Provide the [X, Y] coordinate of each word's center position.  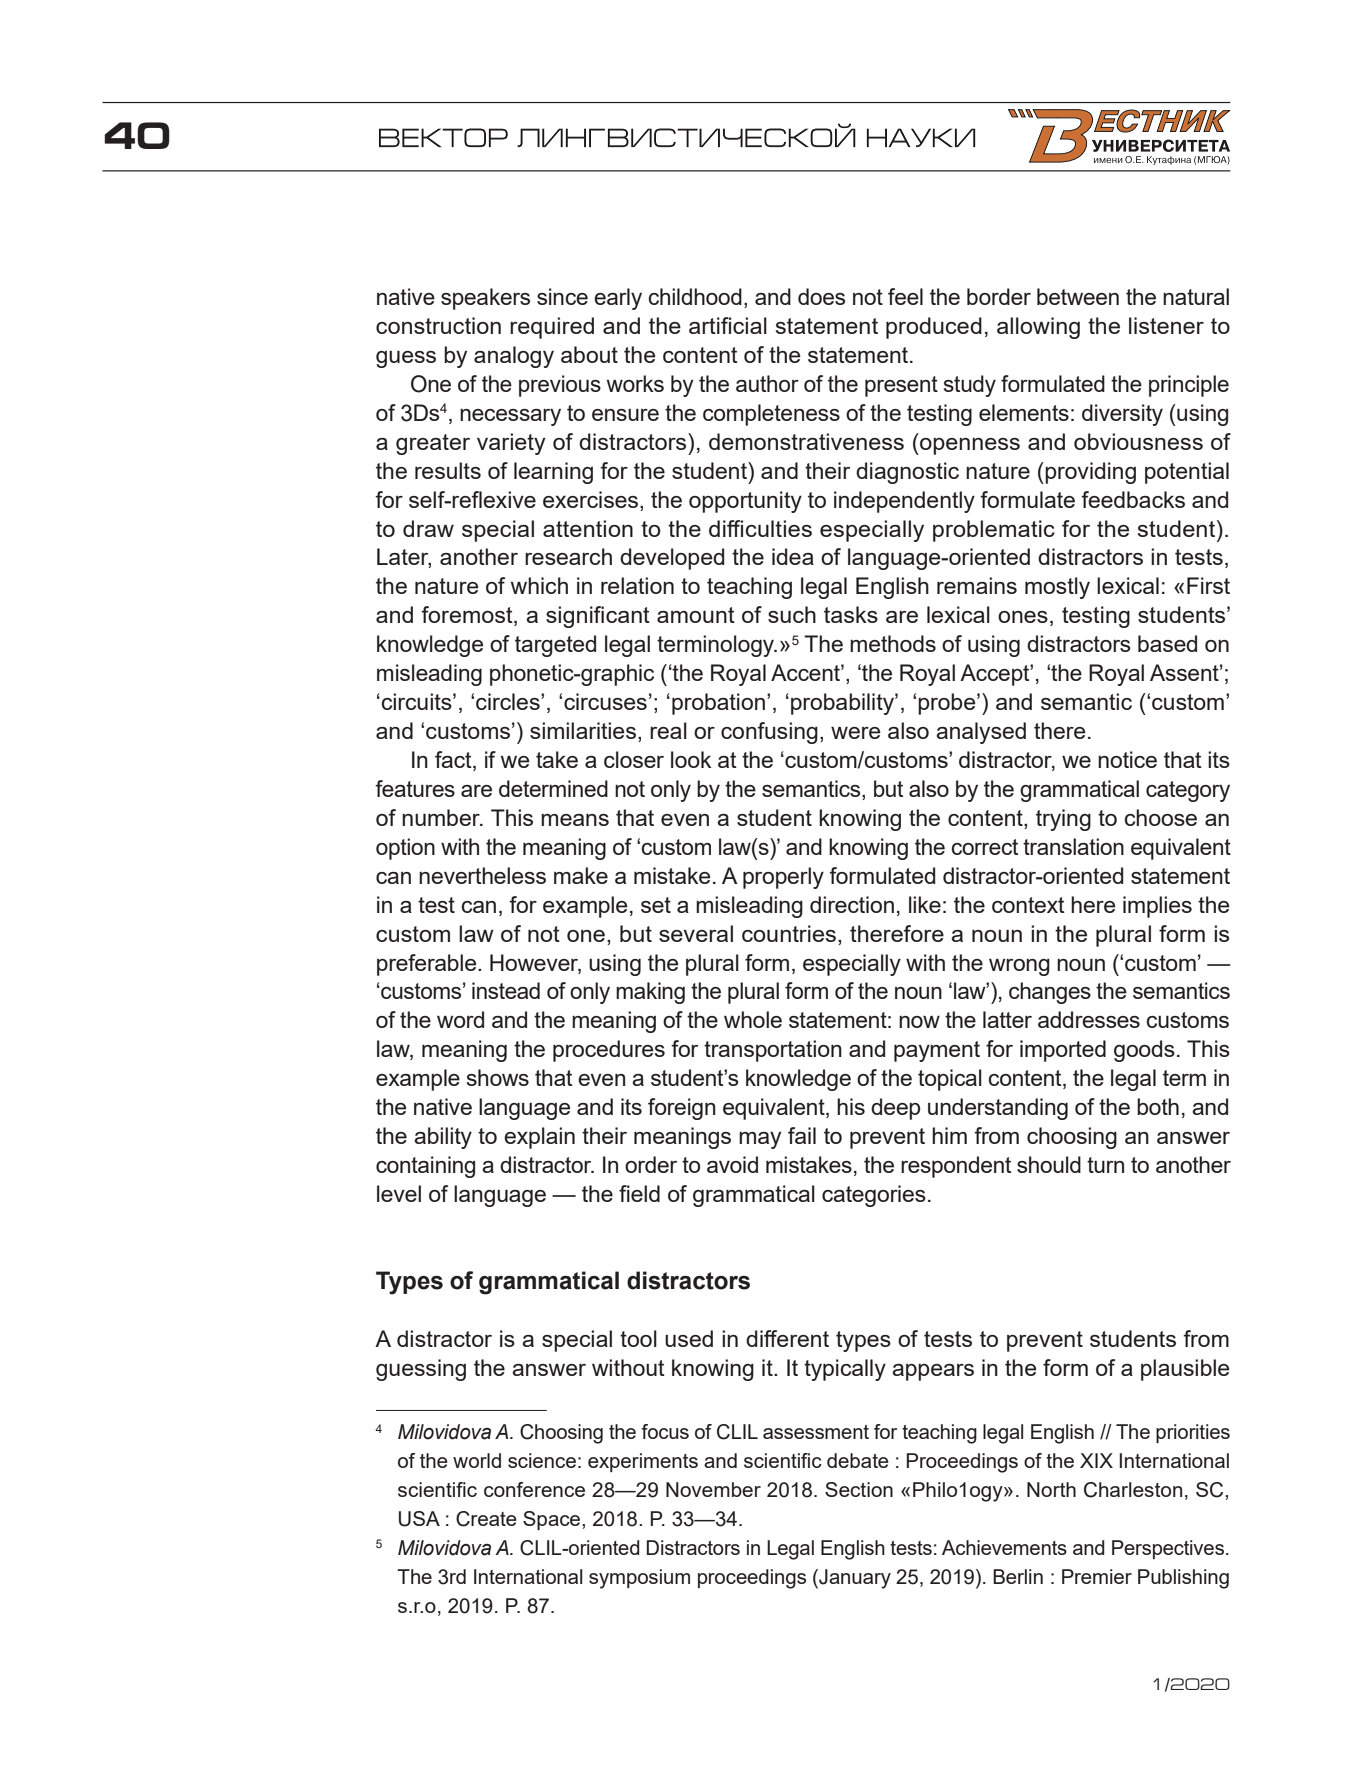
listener [1166, 325]
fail [802, 1135]
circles [509, 701]
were [856, 733]
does [821, 296]
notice [1127, 759]
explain [539, 1138]
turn [1105, 1165]
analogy [514, 357]
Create [486, 1519]
